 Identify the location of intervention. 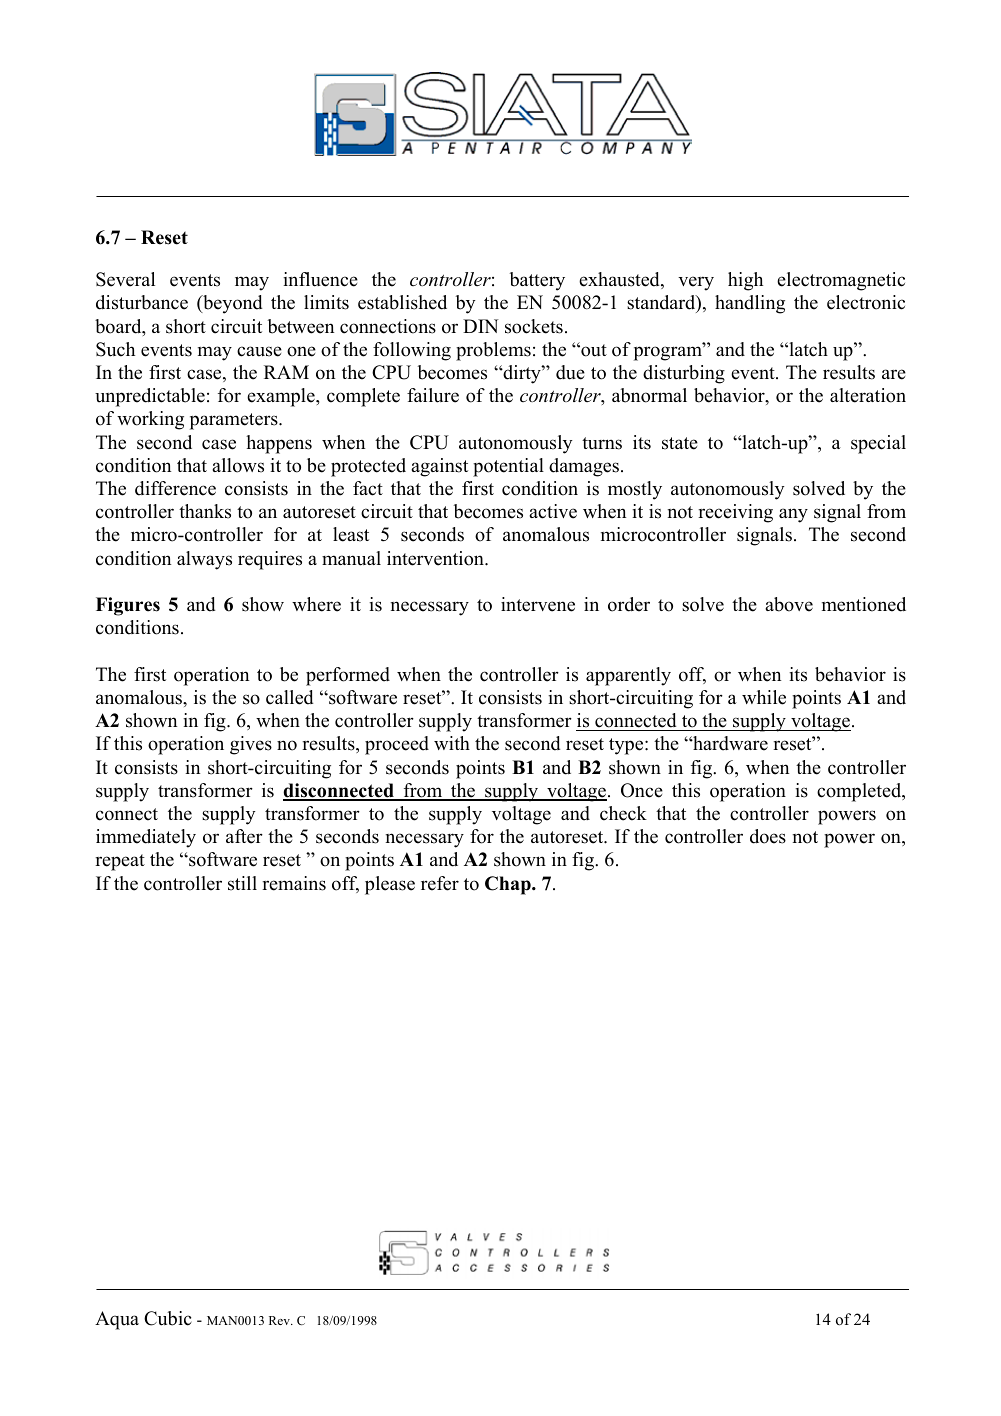
(436, 558).
